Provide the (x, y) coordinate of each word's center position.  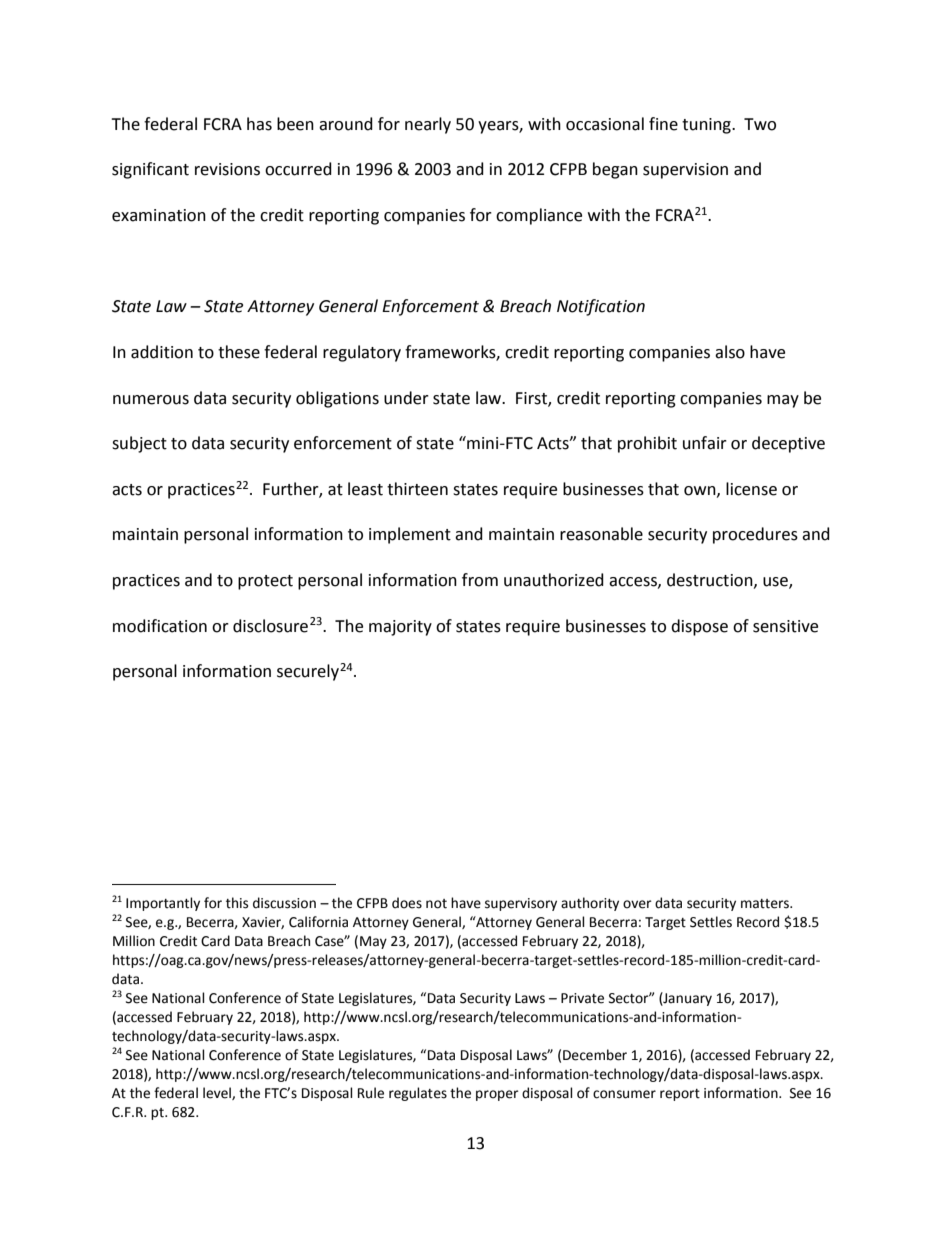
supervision (685, 171)
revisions (227, 169)
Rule (371, 1093)
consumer (624, 1094)
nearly (428, 125)
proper (497, 1095)
